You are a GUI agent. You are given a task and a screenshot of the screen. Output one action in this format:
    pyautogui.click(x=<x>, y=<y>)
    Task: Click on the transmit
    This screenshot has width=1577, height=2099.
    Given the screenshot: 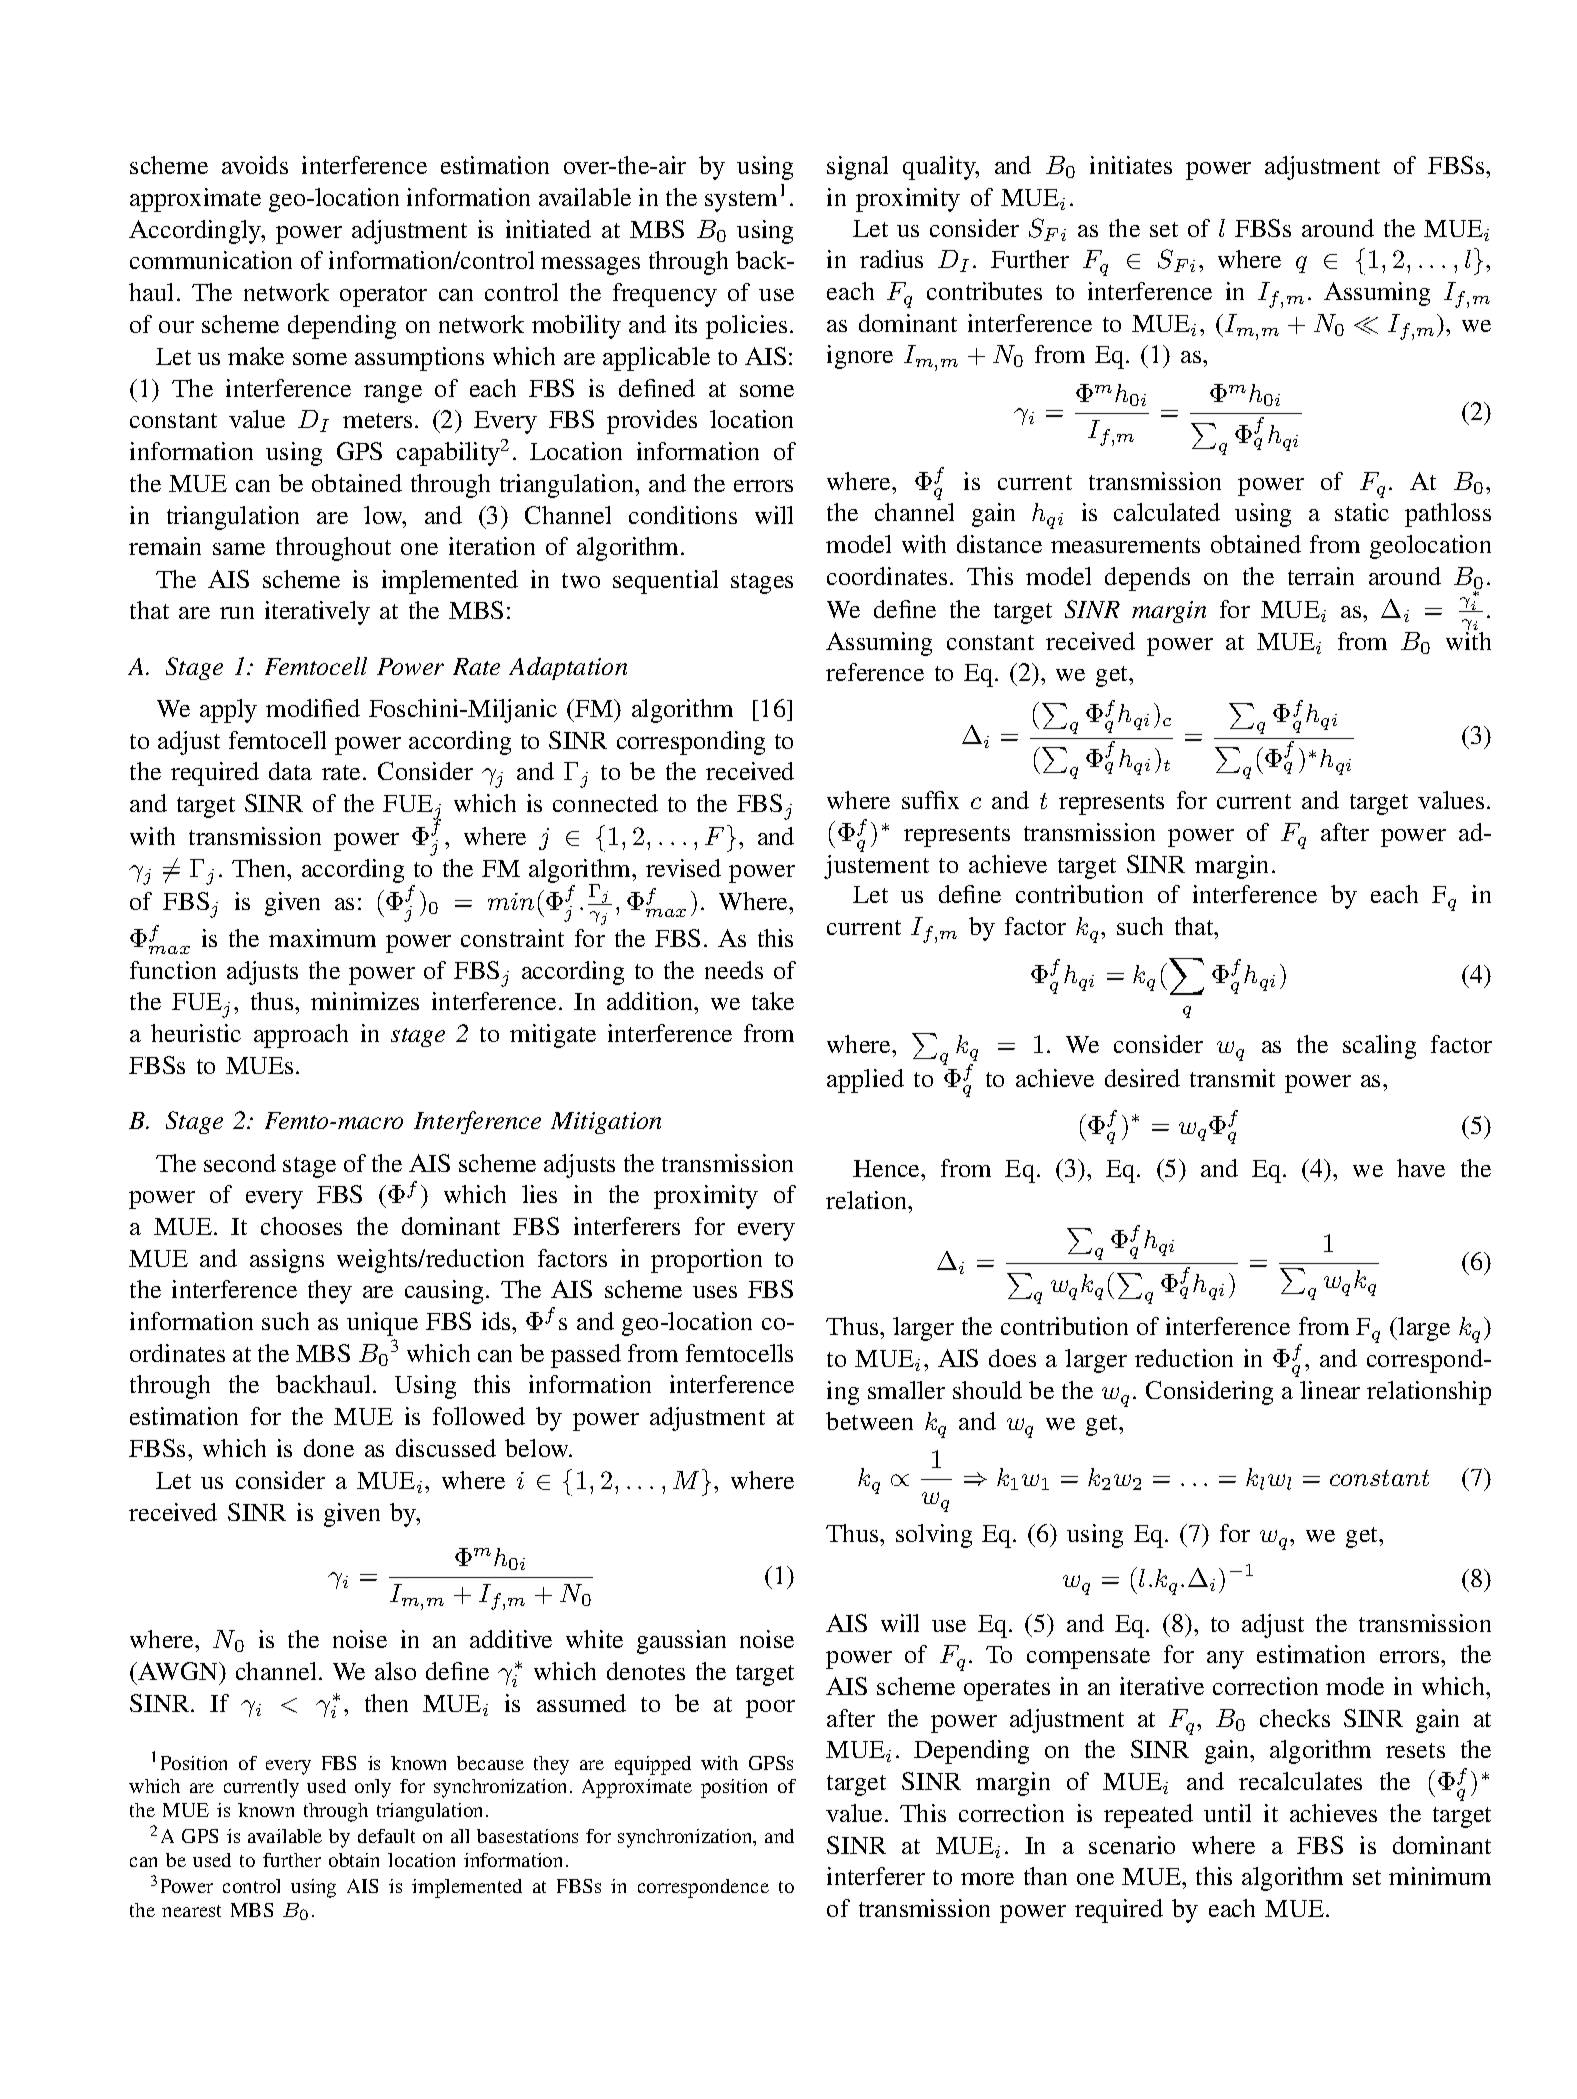 What is the action you would take?
    pyautogui.click(x=1232, y=1078)
